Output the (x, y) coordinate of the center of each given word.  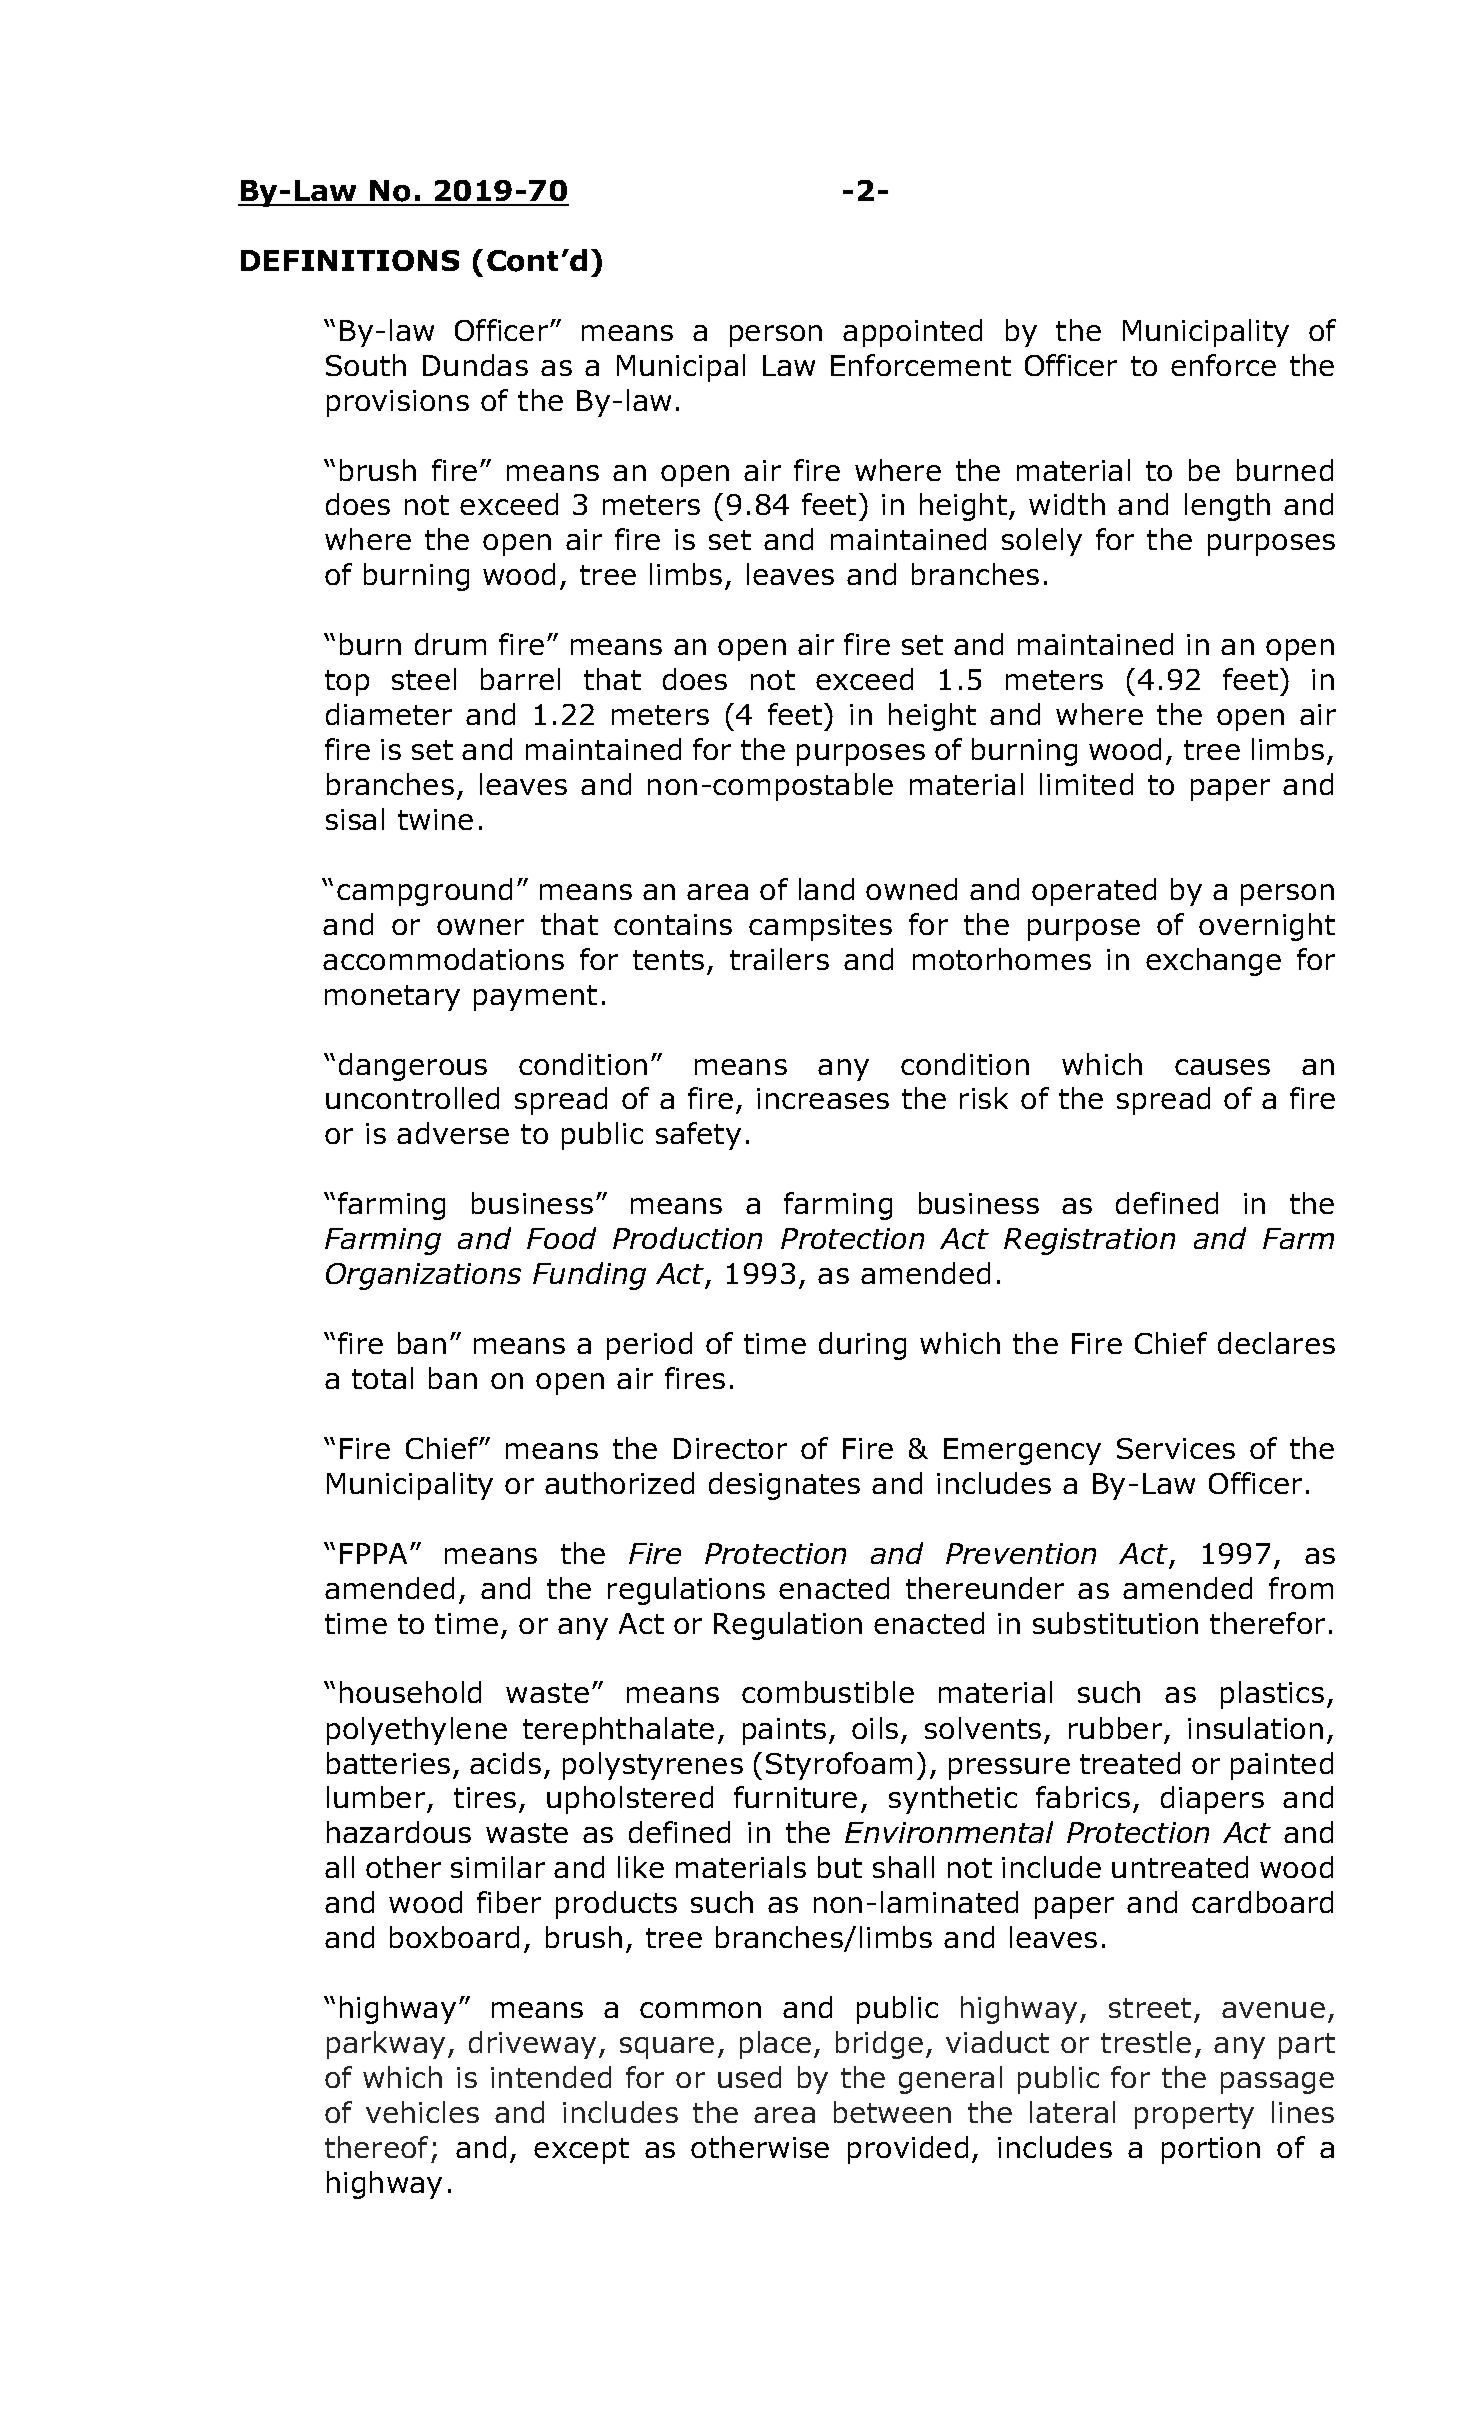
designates (784, 1486)
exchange (1213, 962)
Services (1176, 1448)
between (892, 2112)
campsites (820, 927)
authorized (619, 1483)
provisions (398, 403)
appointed (912, 333)
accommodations (443, 959)
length (1227, 507)
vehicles (422, 2112)
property (1194, 2116)
